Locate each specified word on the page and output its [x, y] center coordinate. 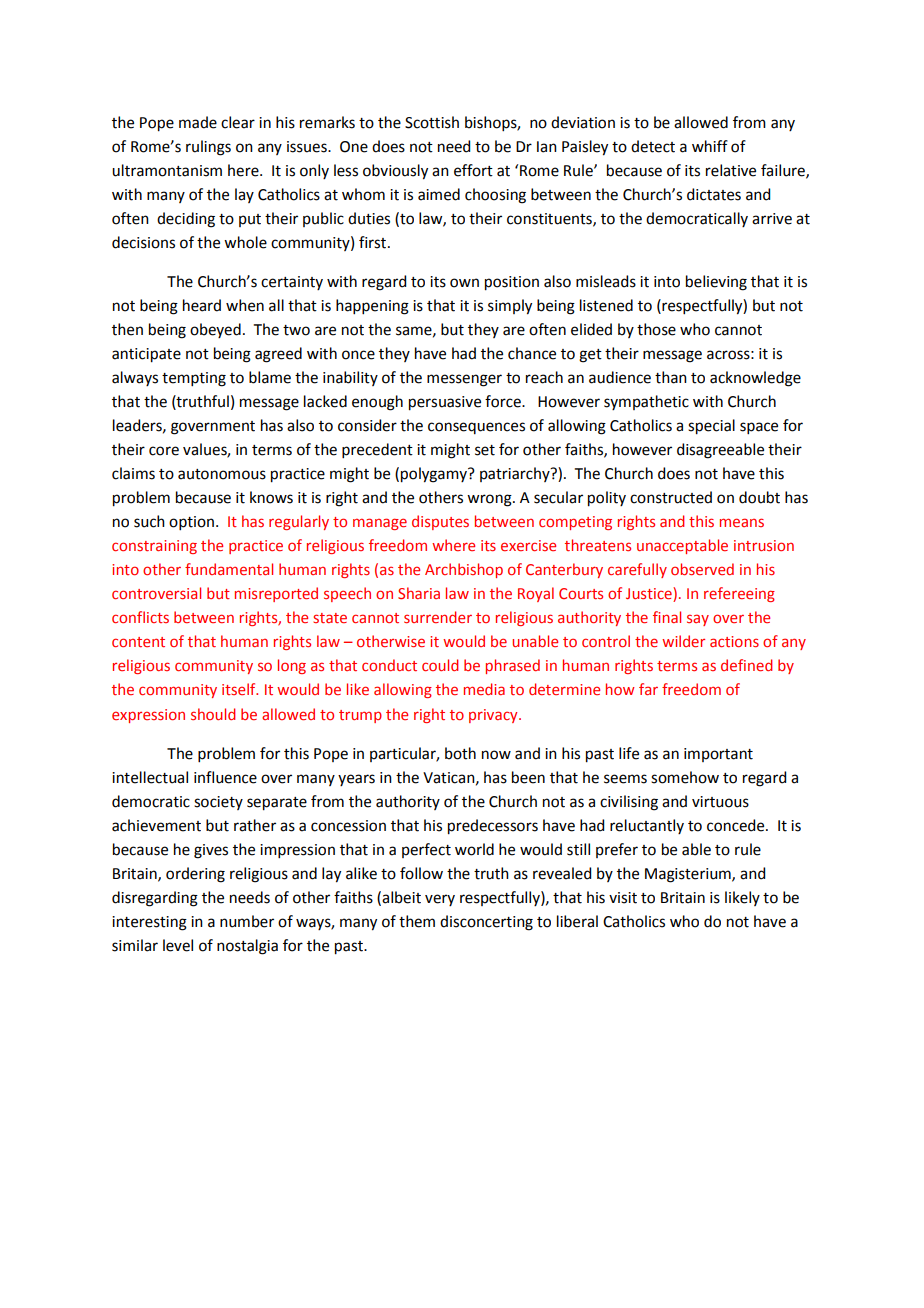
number [247, 921]
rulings [208, 148]
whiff [710, 146]
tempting [194, 379]
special [711, 427]
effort [473, 170]
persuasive [445, 403]
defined [746, 665]
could [440, 665]
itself [240, 689]
